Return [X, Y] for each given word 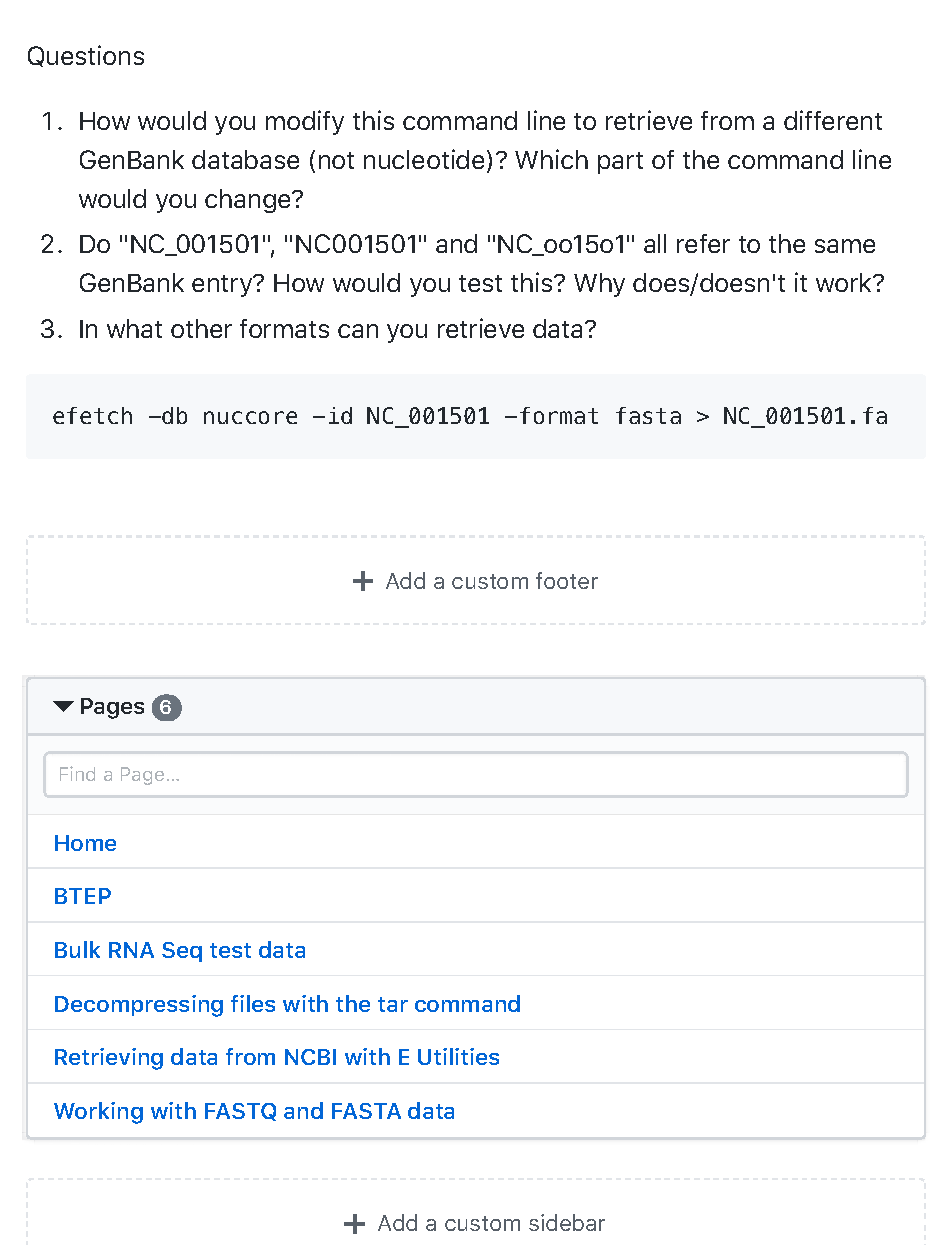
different [833, 120]
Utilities [458, 1056]
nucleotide [424, 159]
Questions [86, 56]
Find [77, 773]
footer [567, 580]
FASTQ [240, 1112]
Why [599, 285]
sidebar [567, 1222]
